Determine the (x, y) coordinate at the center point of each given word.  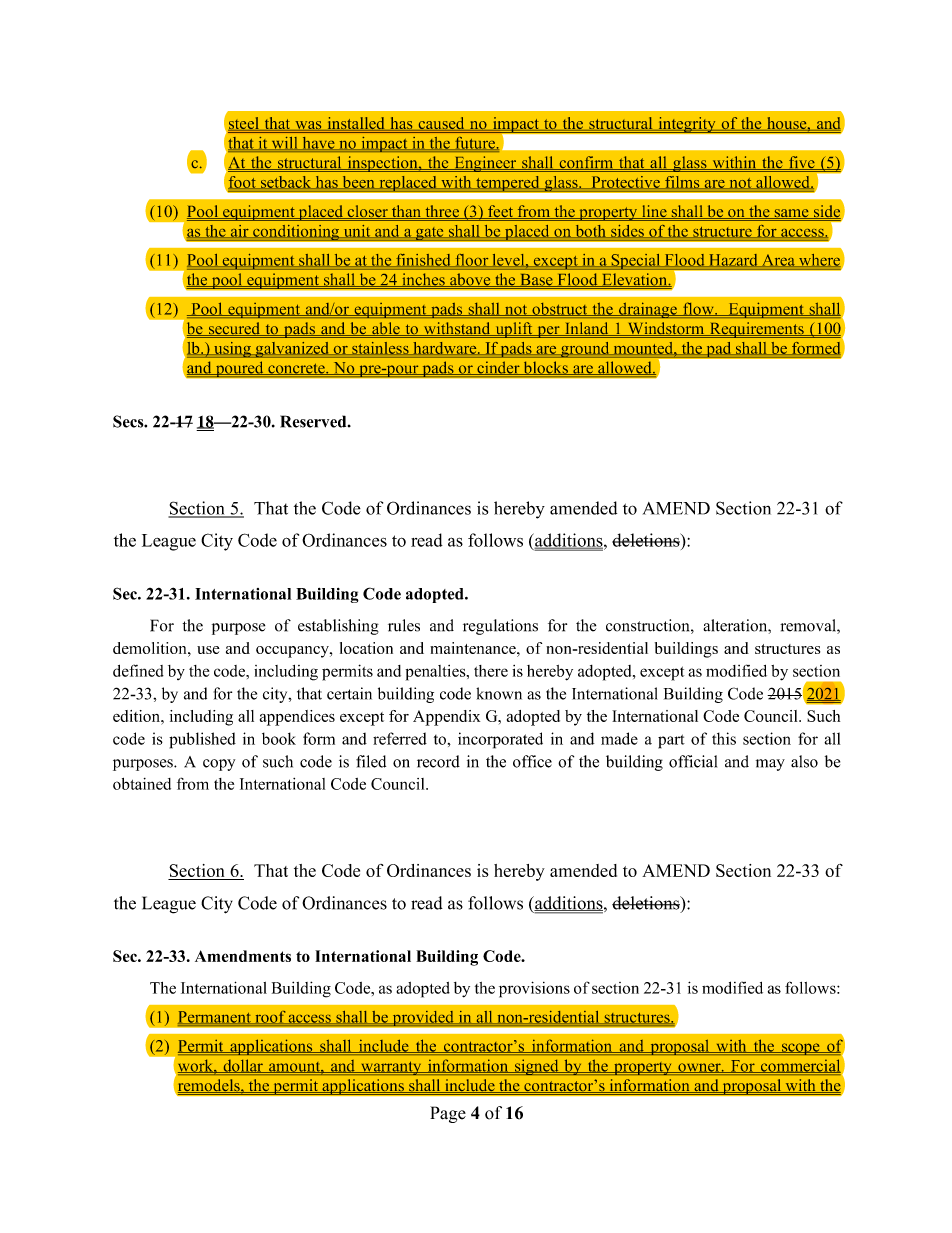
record (438, 761)
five (802, 163)
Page (448, 1114)
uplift (514, 330)
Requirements (756, 330)
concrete (296, 369)
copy (219, 765)
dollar (243, 1066)
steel (244, 124)
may (770, 765)
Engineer (485, 164)
